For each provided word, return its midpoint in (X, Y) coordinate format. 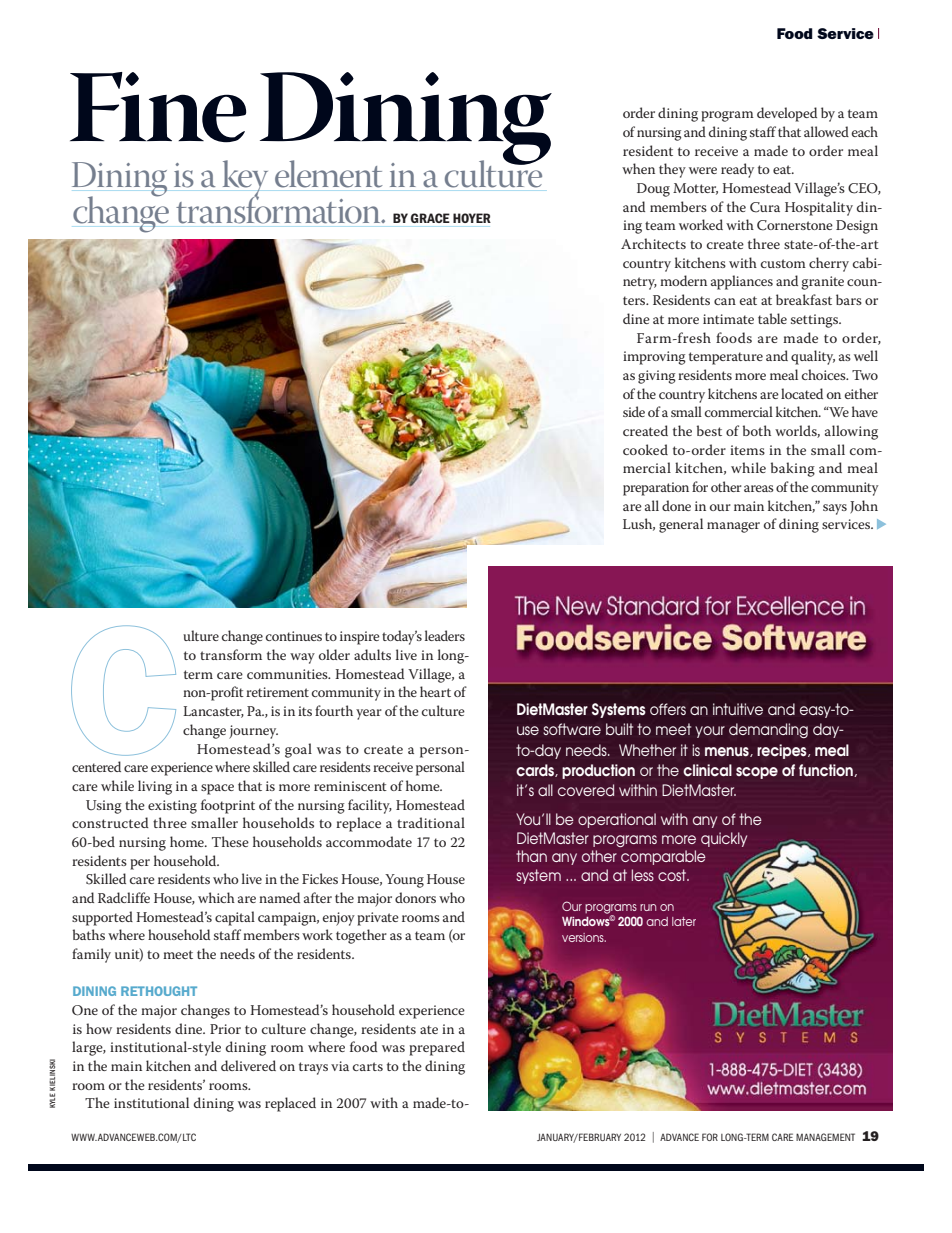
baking (793, 469)
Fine (158, 107)
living (155, 787)
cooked (645, 449)
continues (294, 636)
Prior (225, 1029)
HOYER (472, 218)
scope (757, 773)
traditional (431, 822)
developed (787, 114)
